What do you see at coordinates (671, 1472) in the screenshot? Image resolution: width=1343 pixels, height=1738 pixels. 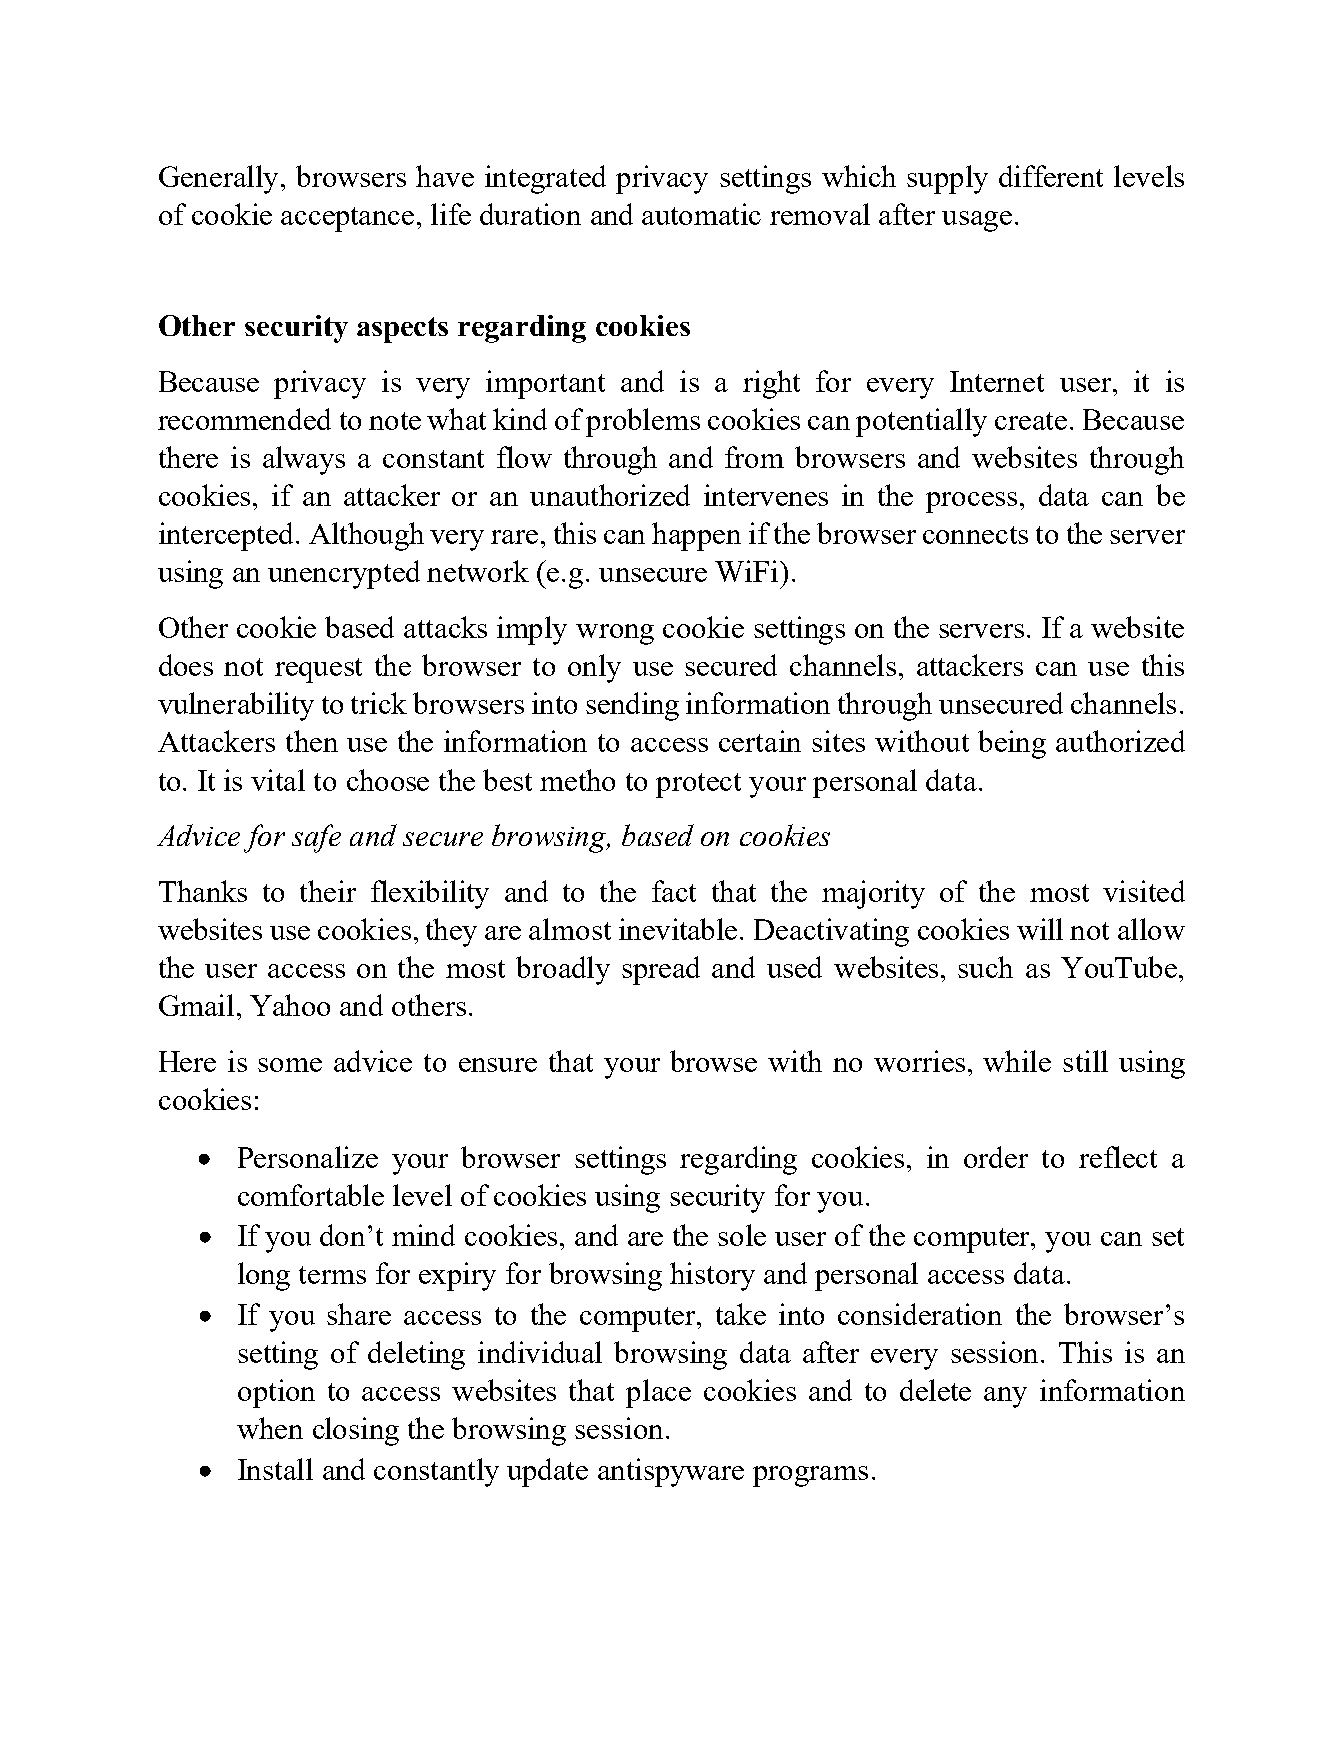 I see `antispyware` at bounding box center [671, 1472].
